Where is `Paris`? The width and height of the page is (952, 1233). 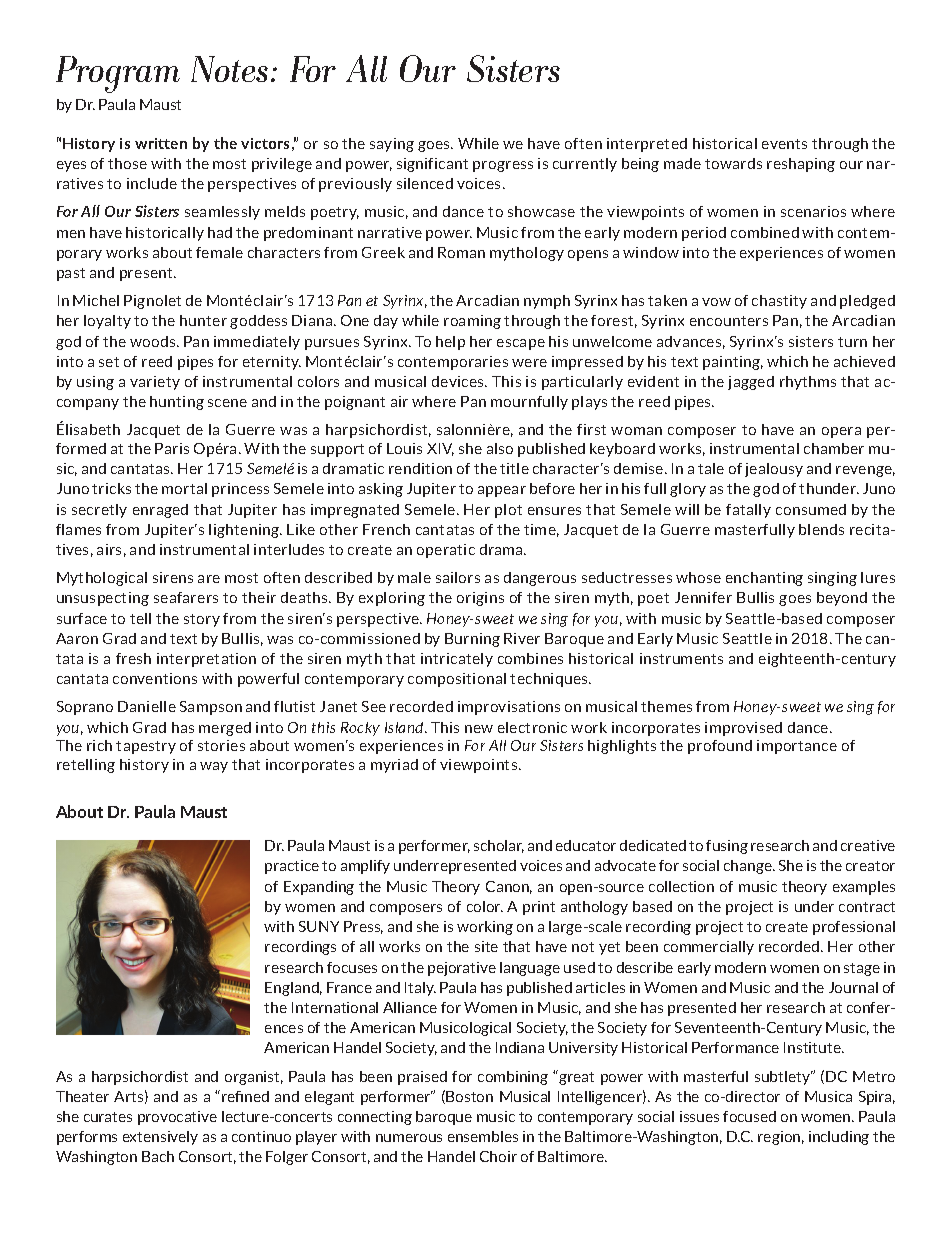
Paris is located at coordinates (172, 448).
